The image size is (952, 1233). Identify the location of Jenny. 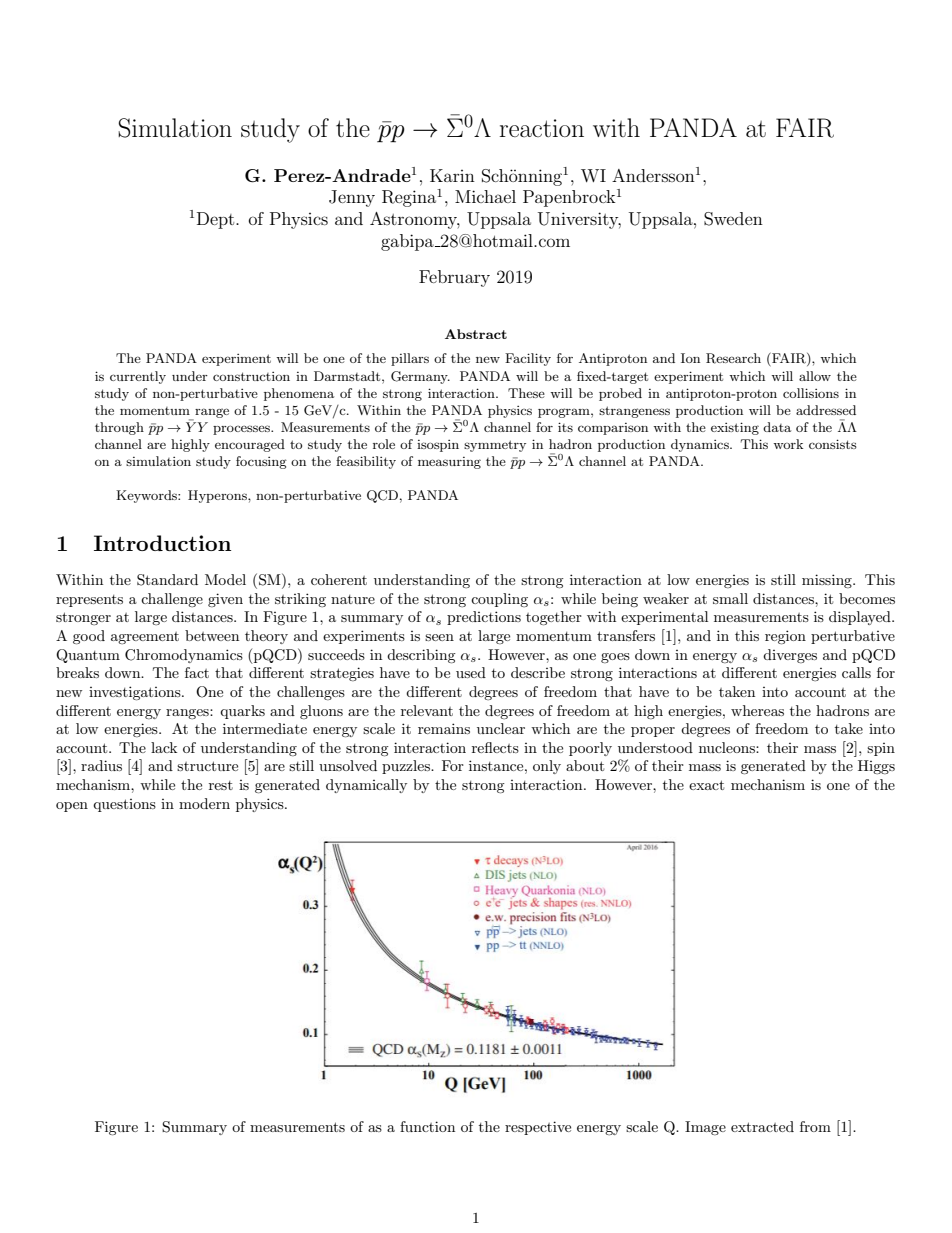
(352, 198).
